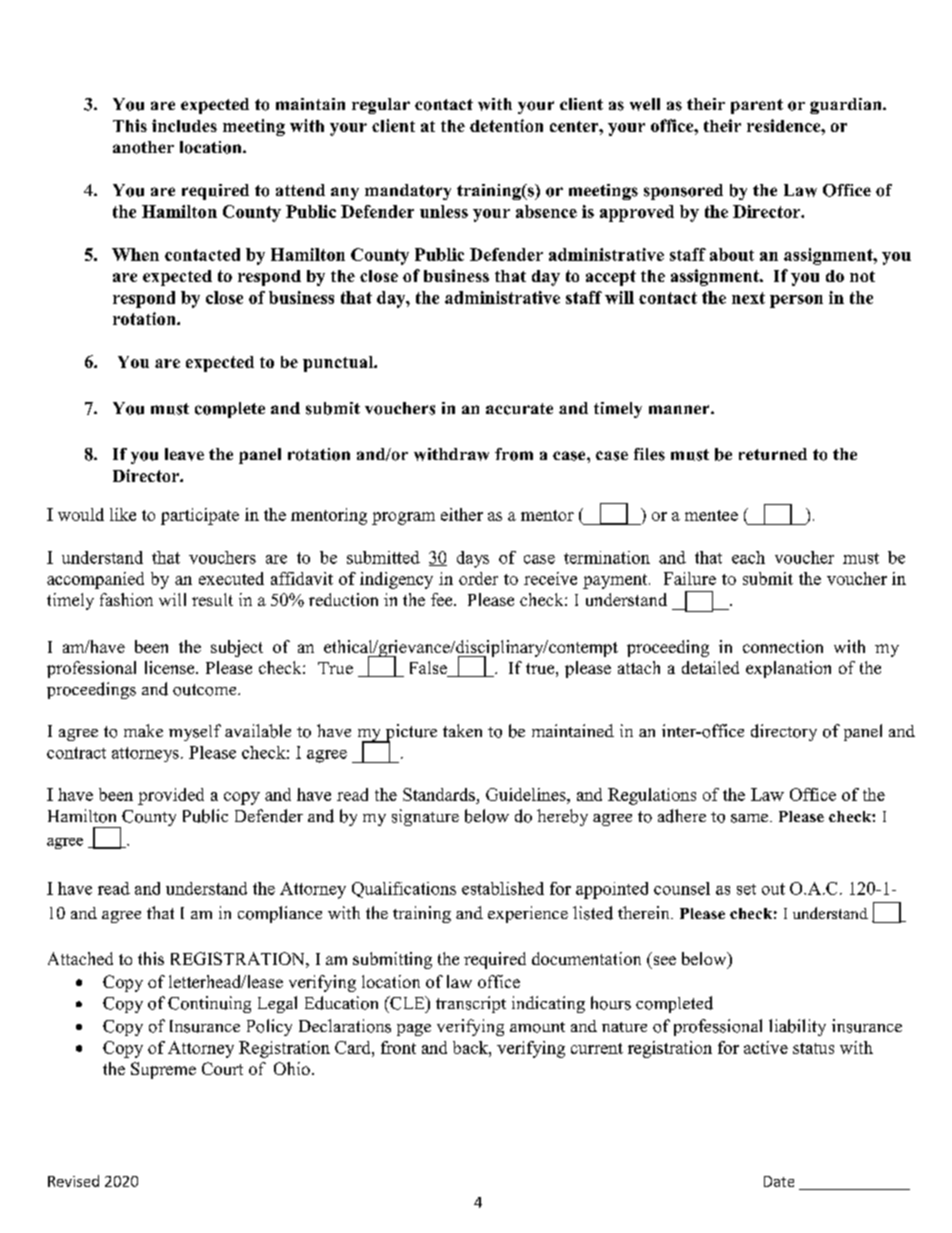  I want to click on False, so click(429, 669).
